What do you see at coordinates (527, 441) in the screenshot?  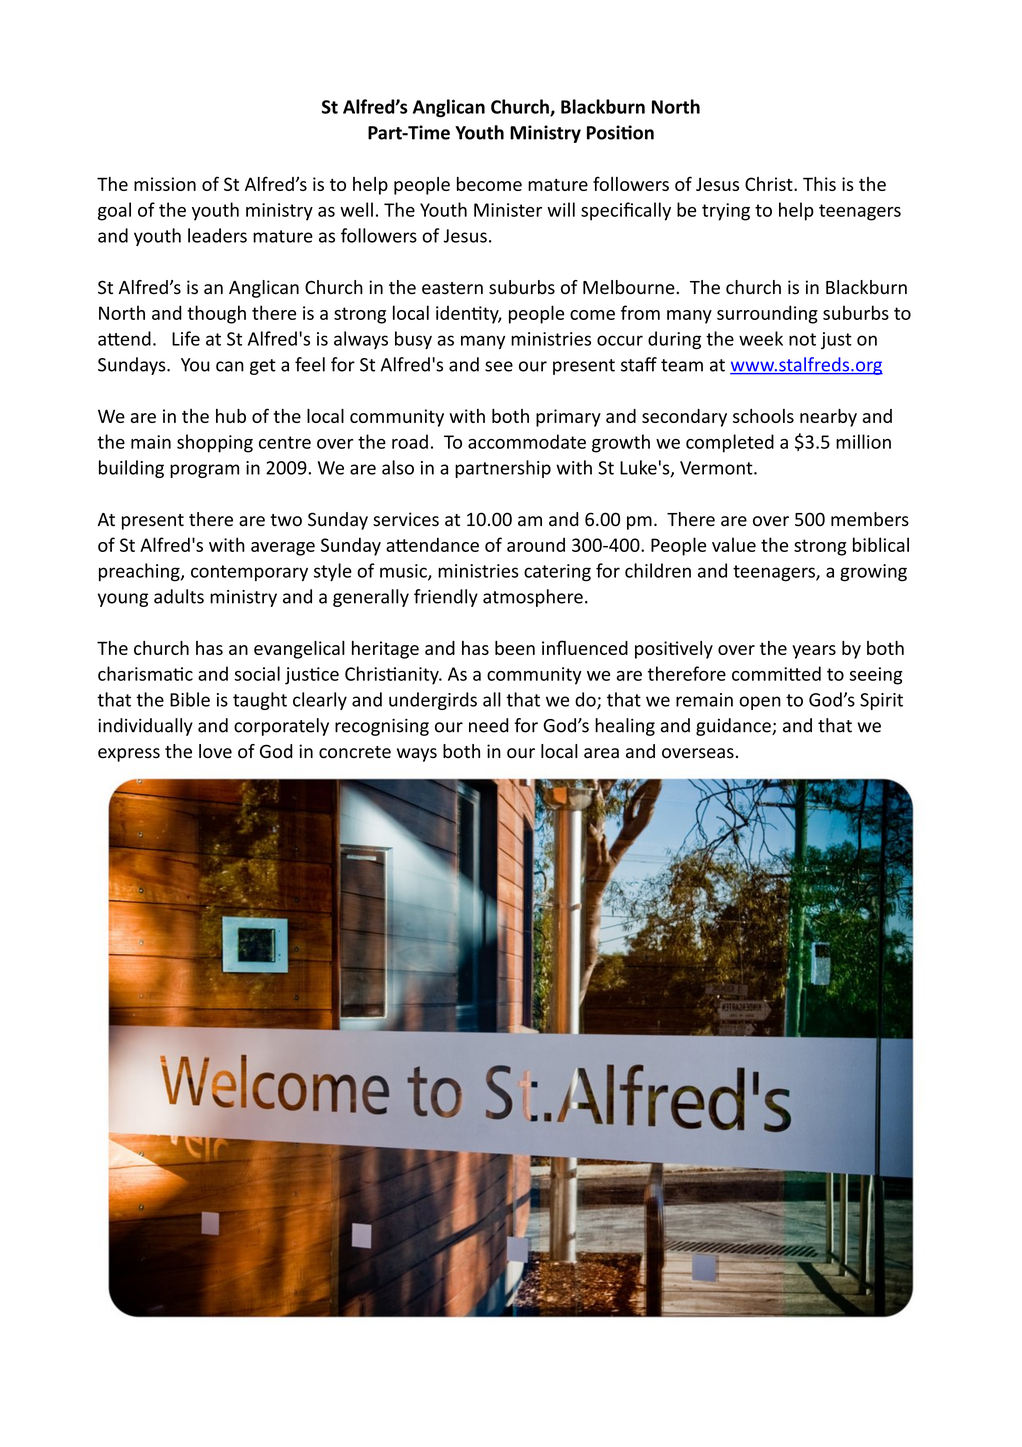 I see `accommodate` at bounding box center [527, 441].
